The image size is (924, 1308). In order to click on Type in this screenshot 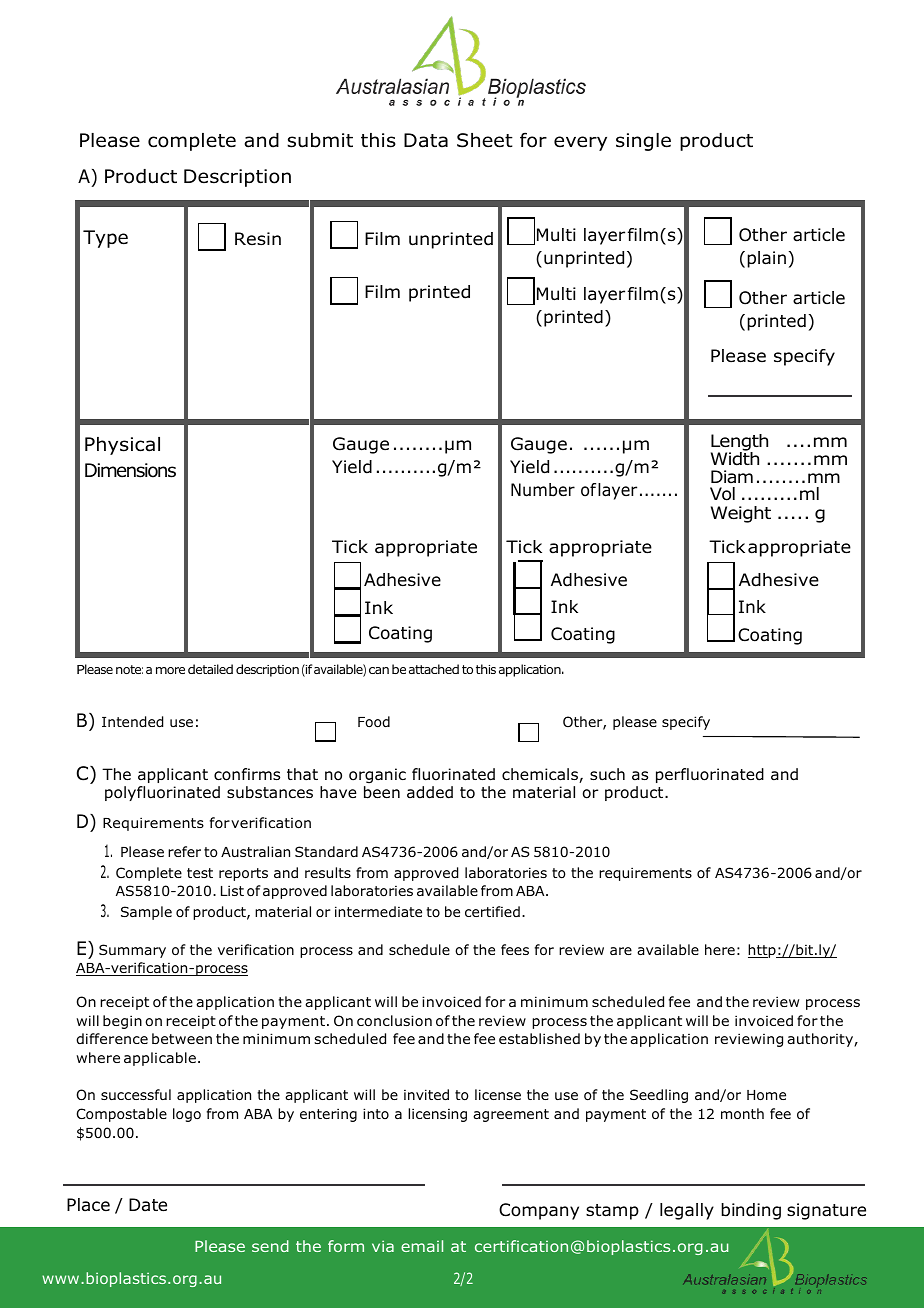, I will do `click(105, 239)`.
